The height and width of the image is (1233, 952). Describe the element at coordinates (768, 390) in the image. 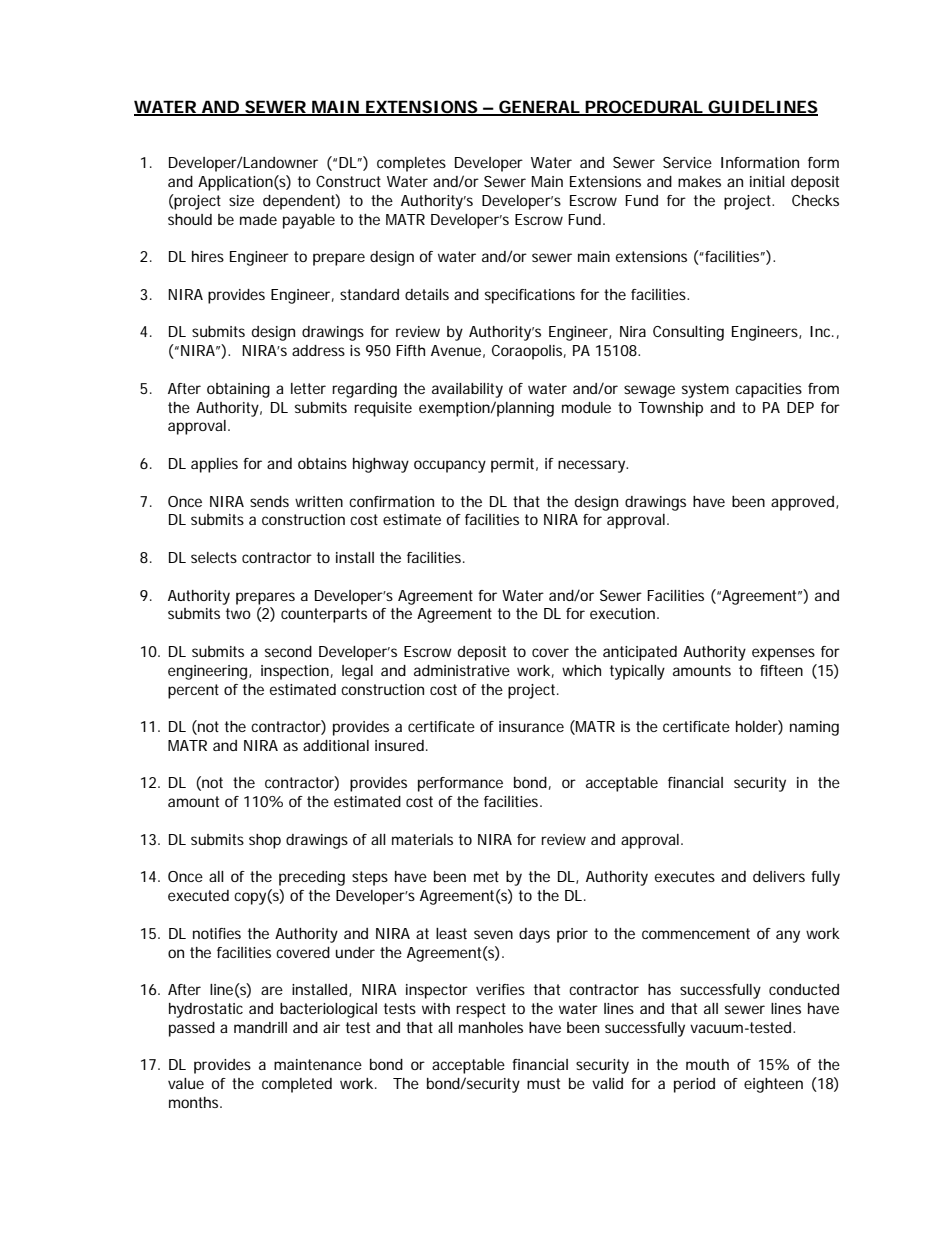

I see `capacities` at that location.
